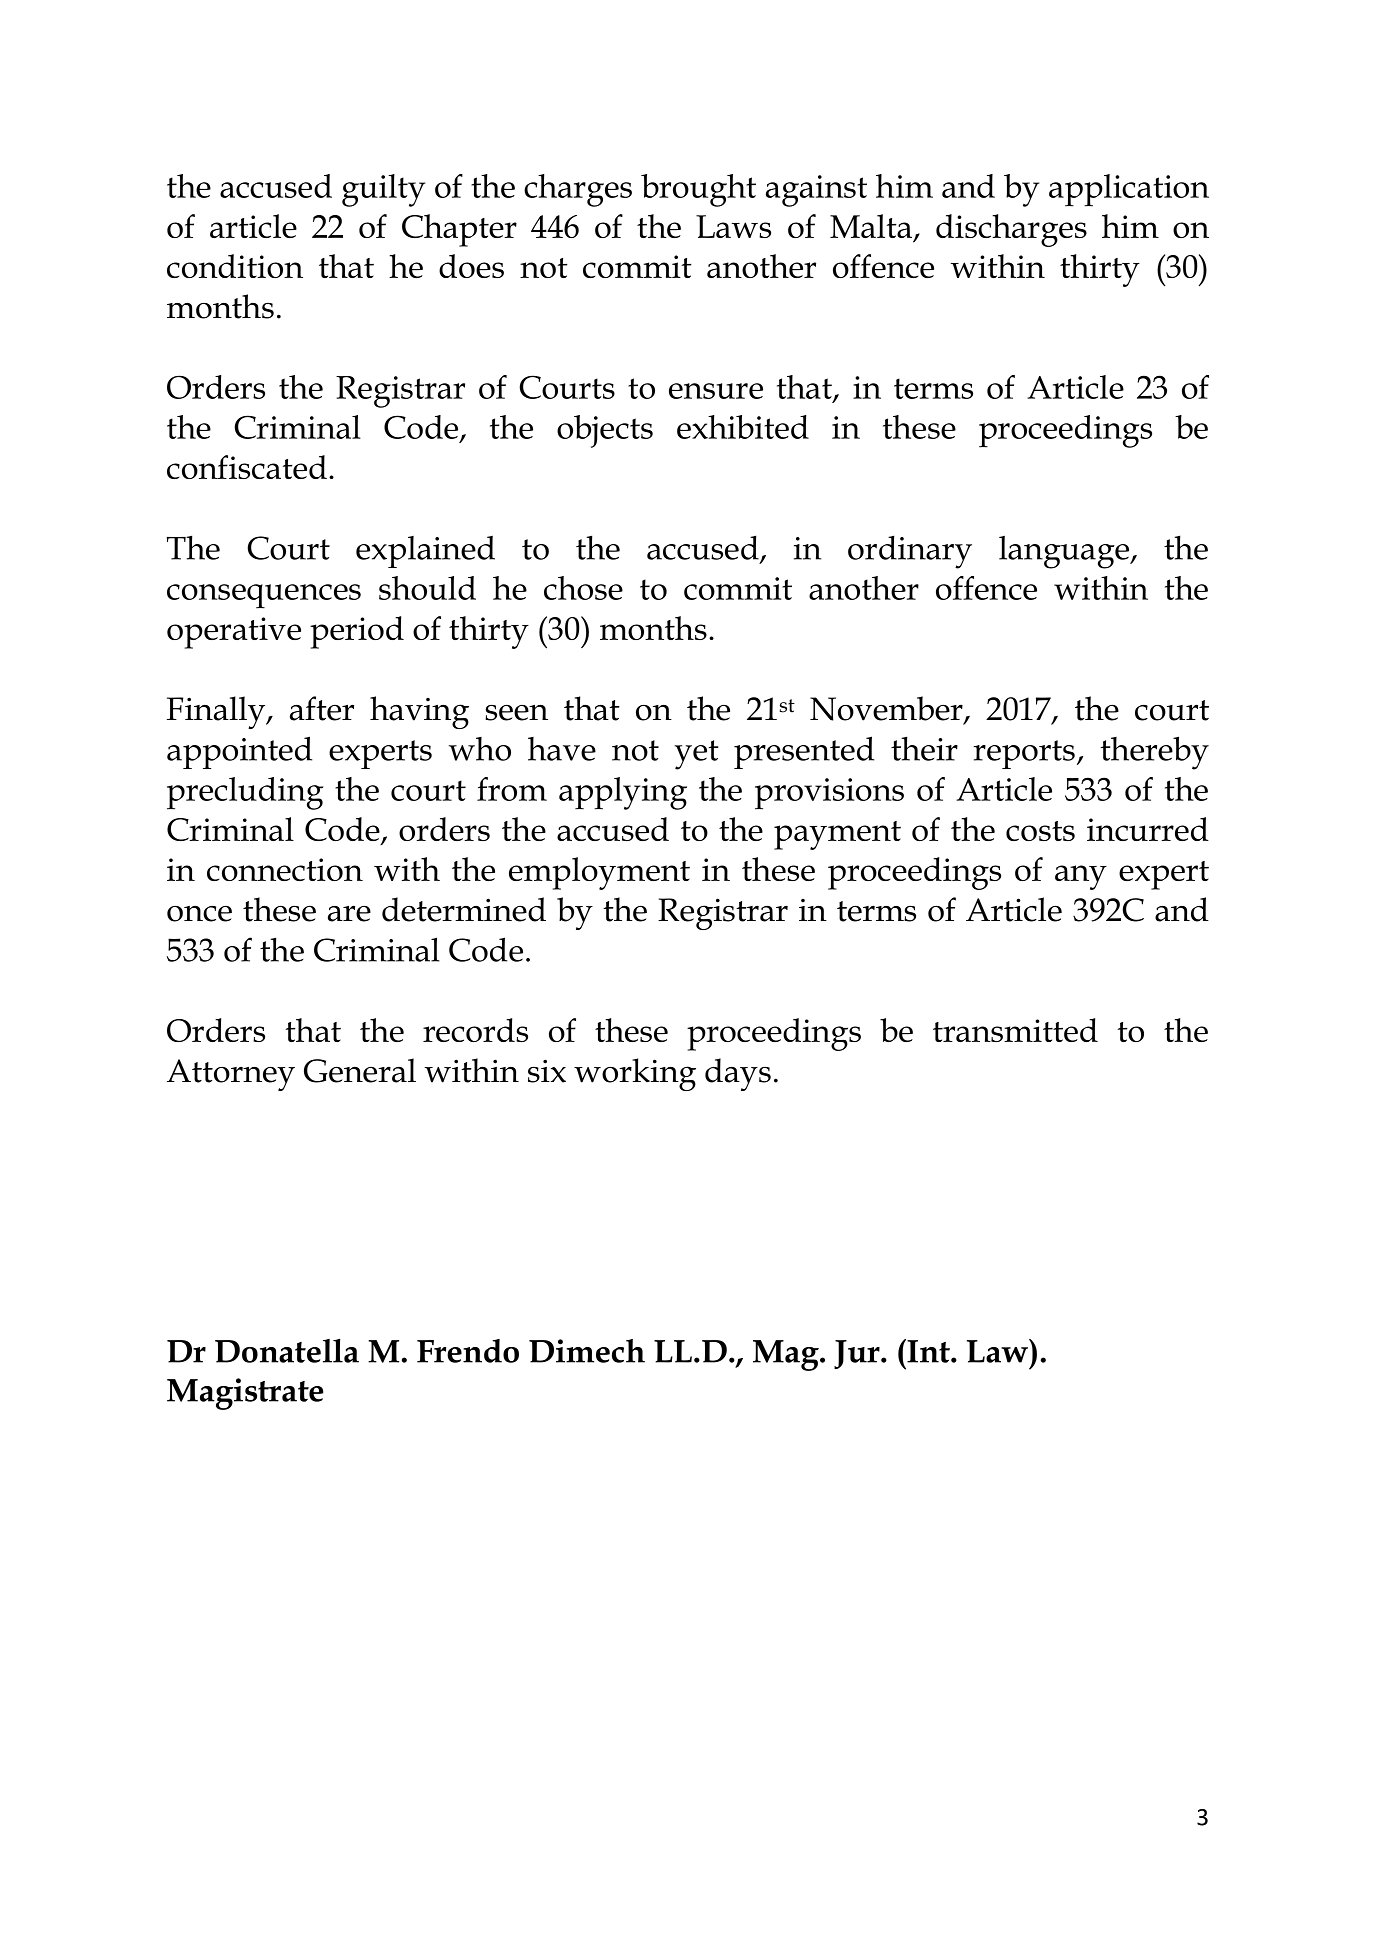  What do you see at coordinates (858, 1354) in the screenshot?
I see `Jur` at bounding box center [858, 1354].
